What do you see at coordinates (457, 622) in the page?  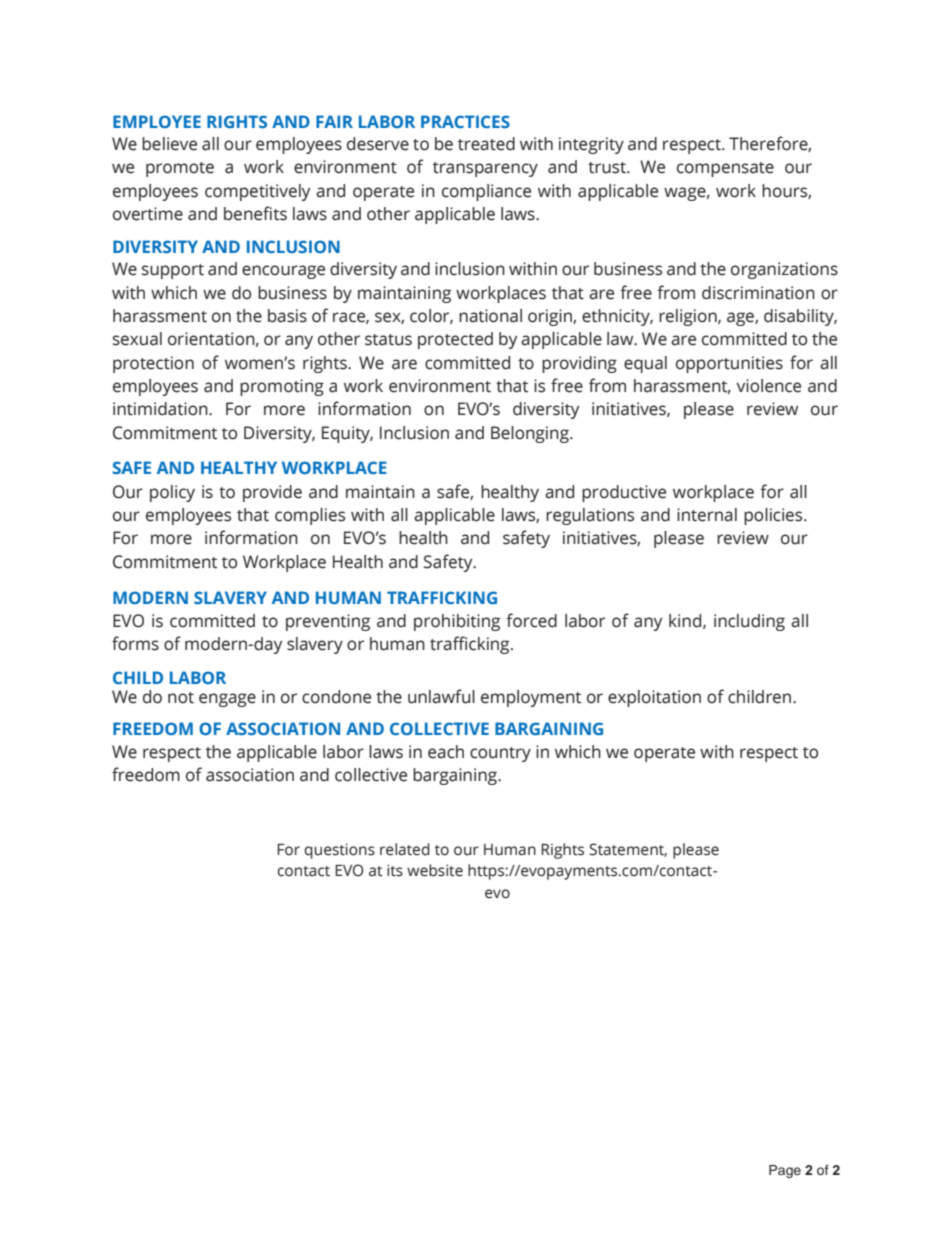 I see `prohibiting` at bounding box center [457, 622].
